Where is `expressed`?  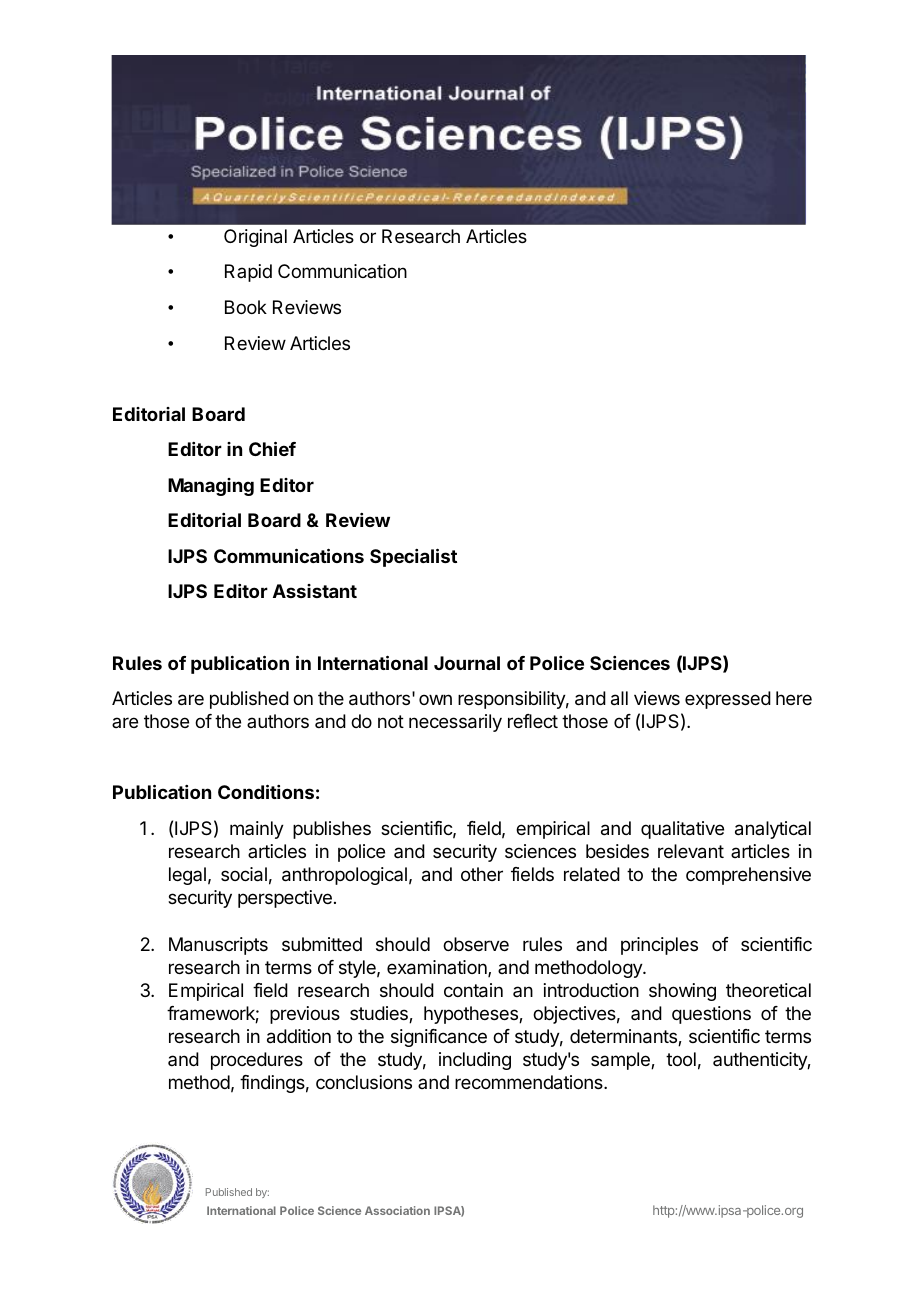
expressed is located at coordinates (728, 700).
